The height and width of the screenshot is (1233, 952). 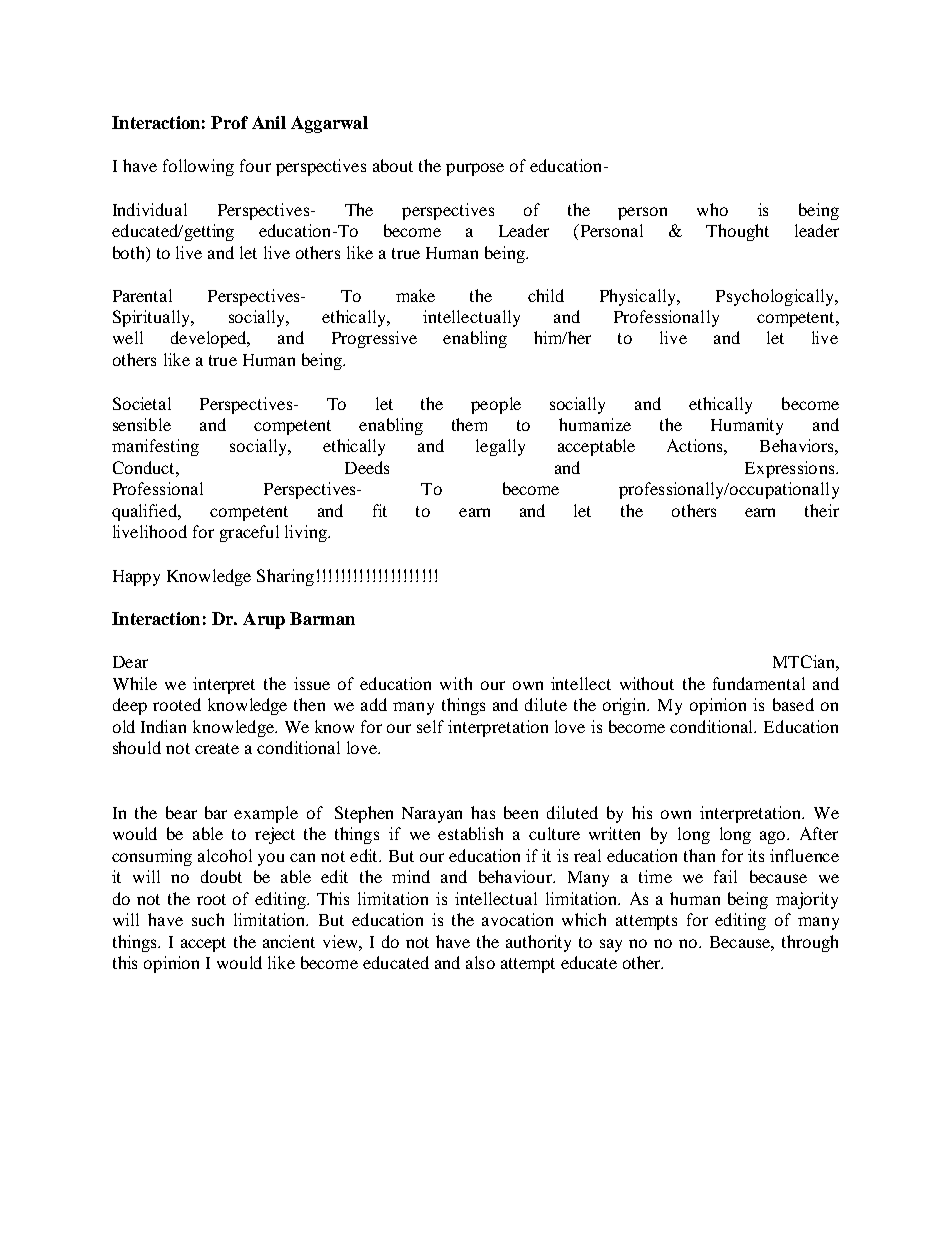 What do you see at coordinates (135, 683) in the screenshot?
I see `While` at bounding box center [135, 683].
